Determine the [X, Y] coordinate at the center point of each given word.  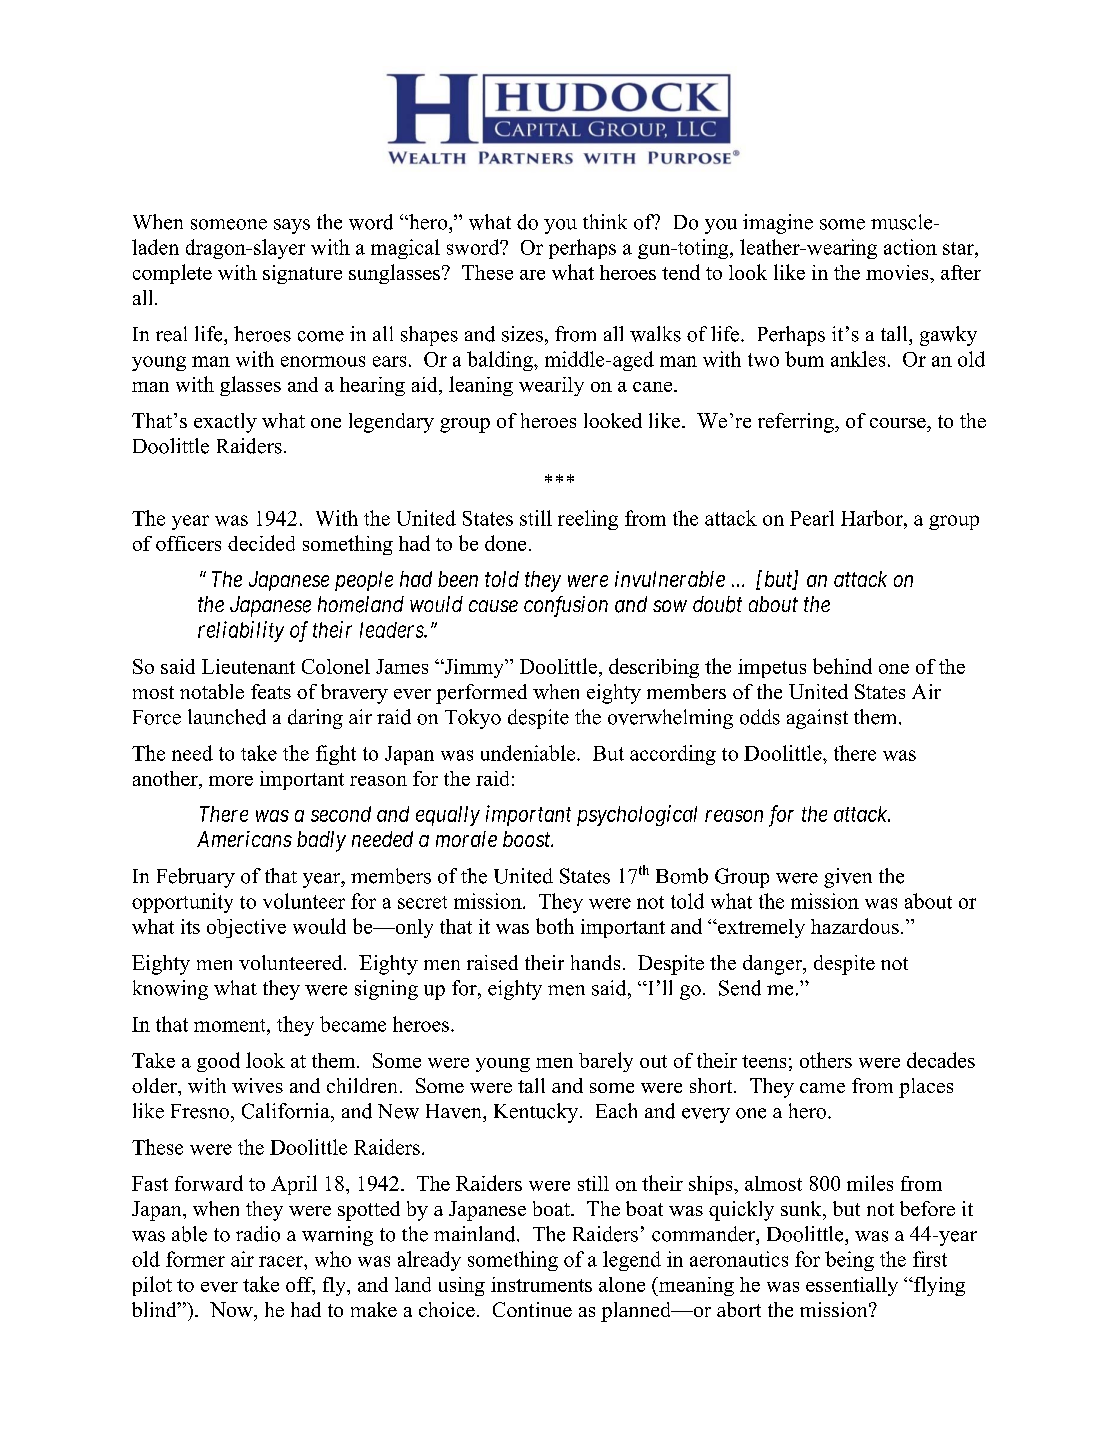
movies [898, 272]
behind [842, 666]
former [195, 1259]
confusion [566, 606]
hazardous [855, 926]
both [555, 926]
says [292, 226]
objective [246, 928]
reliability [241, 631]
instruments [541, 1284]
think [605, 221]
